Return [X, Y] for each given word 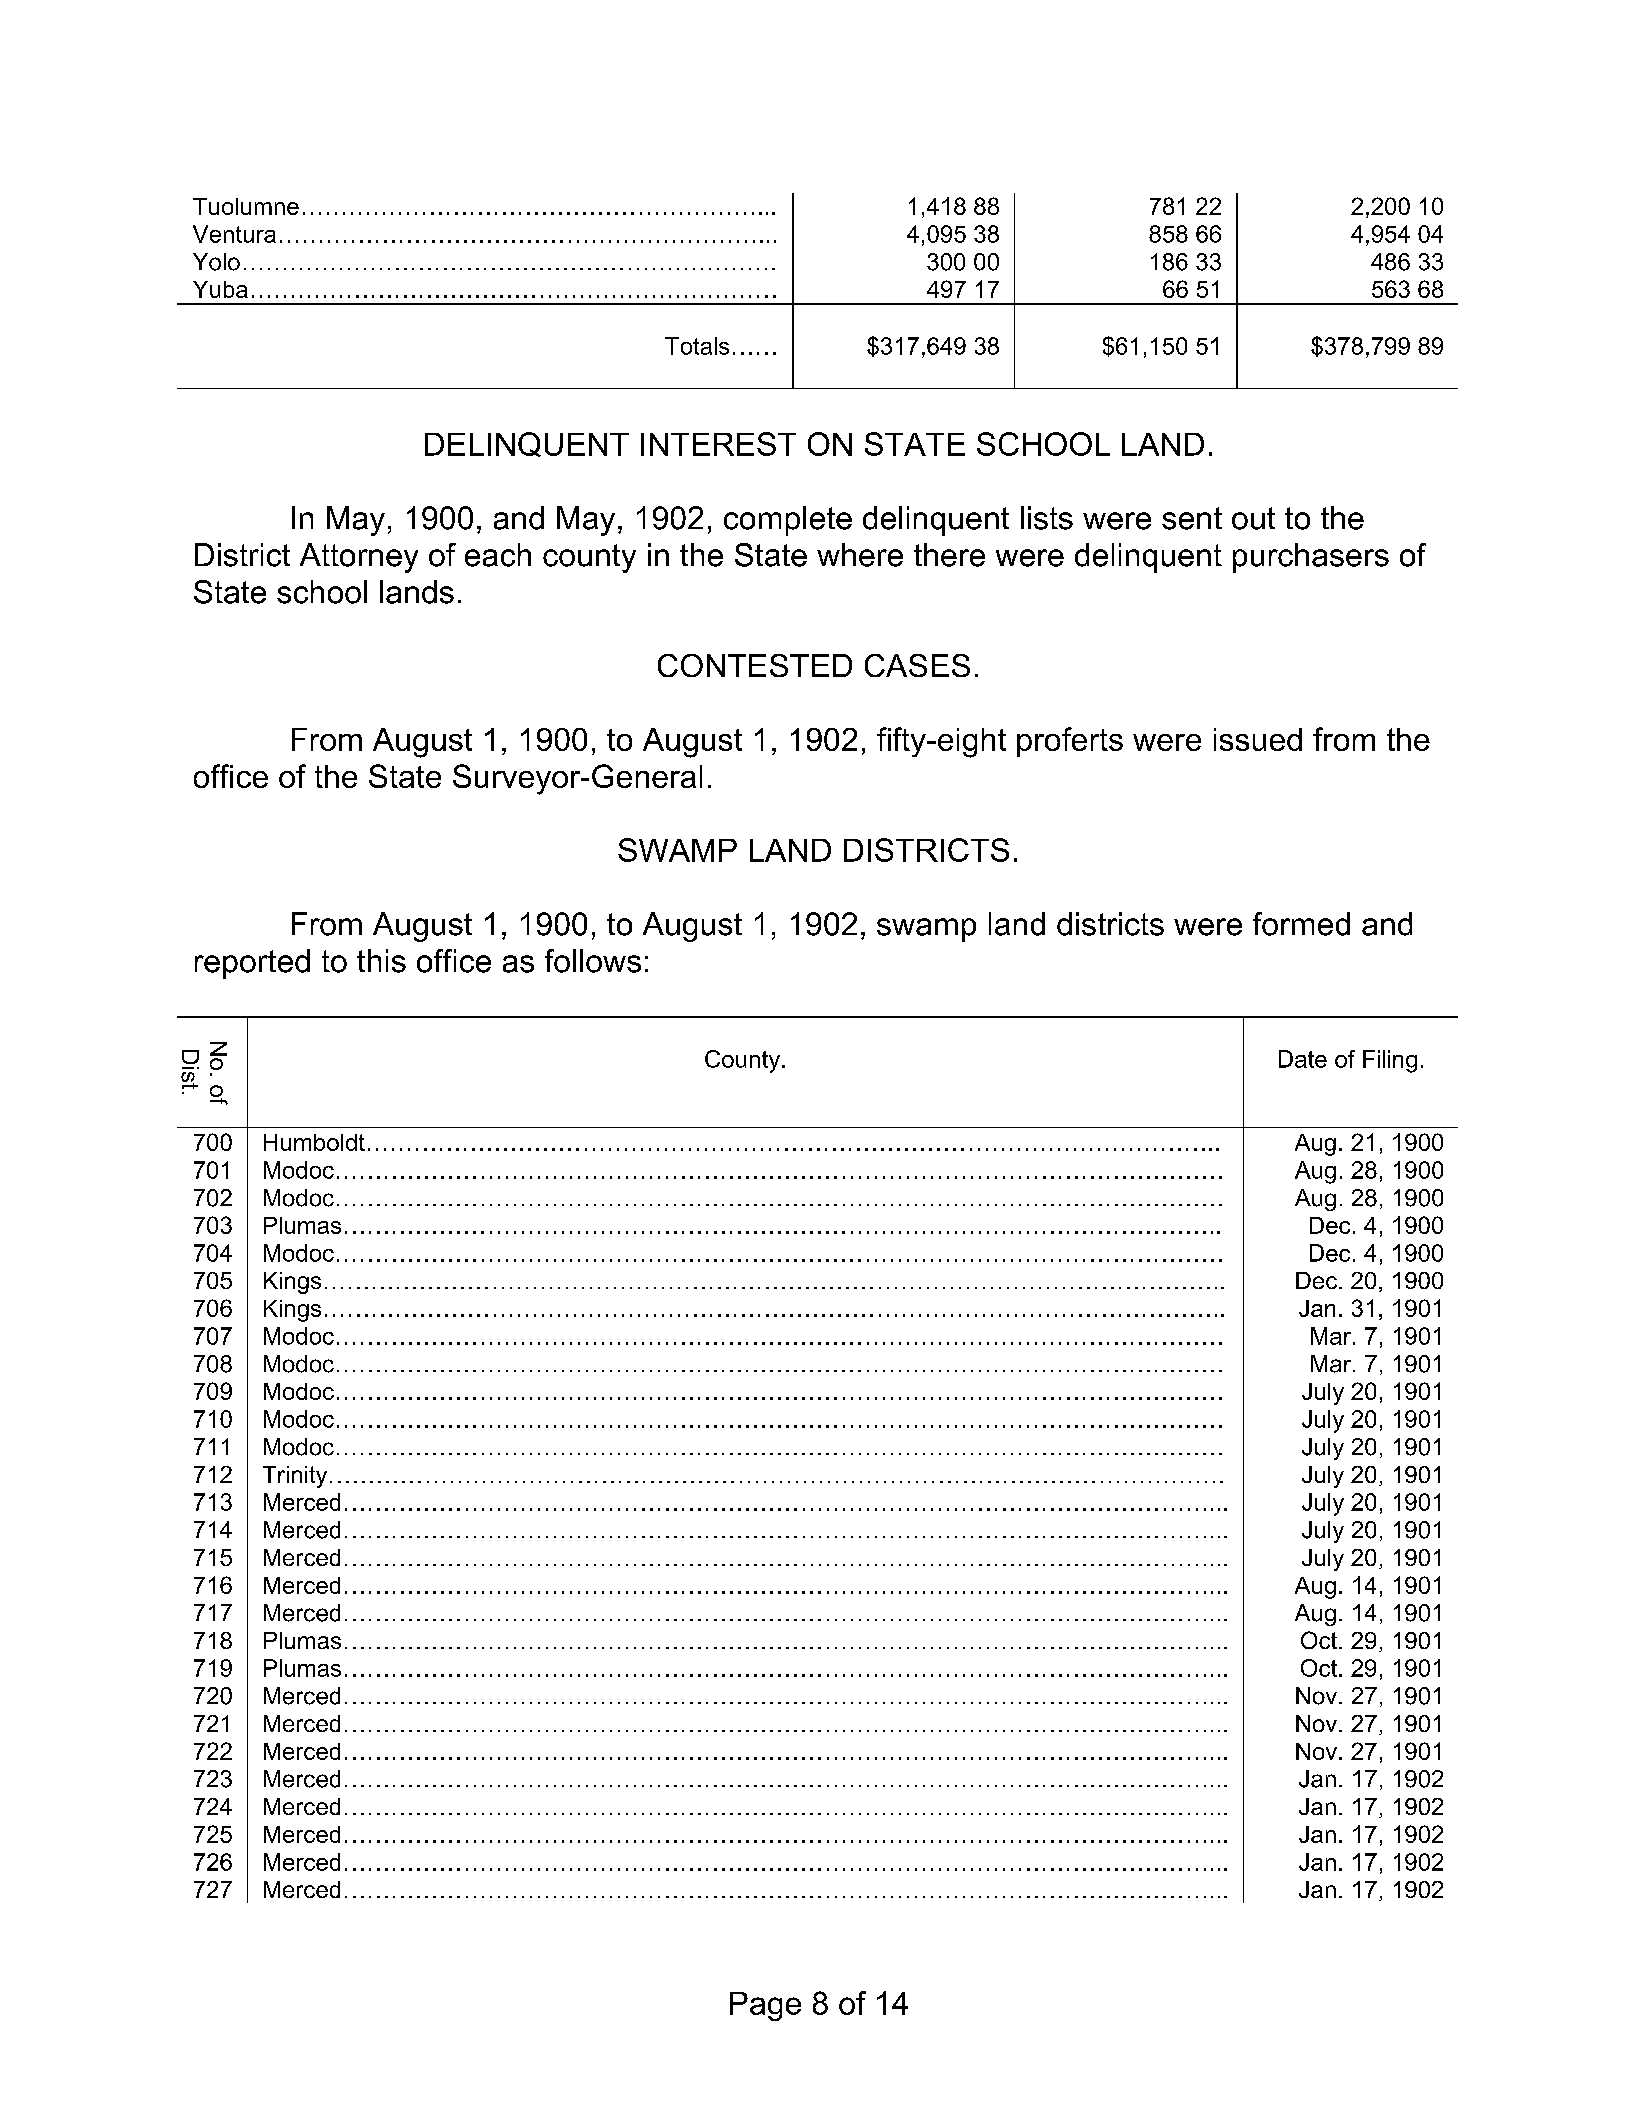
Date [1303, 1059]
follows [593, 961]
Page [765, 2006]
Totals [697, 346]
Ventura [234, 234]
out [1253, 518]
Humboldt [314, 1142]
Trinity [295, 1477]
